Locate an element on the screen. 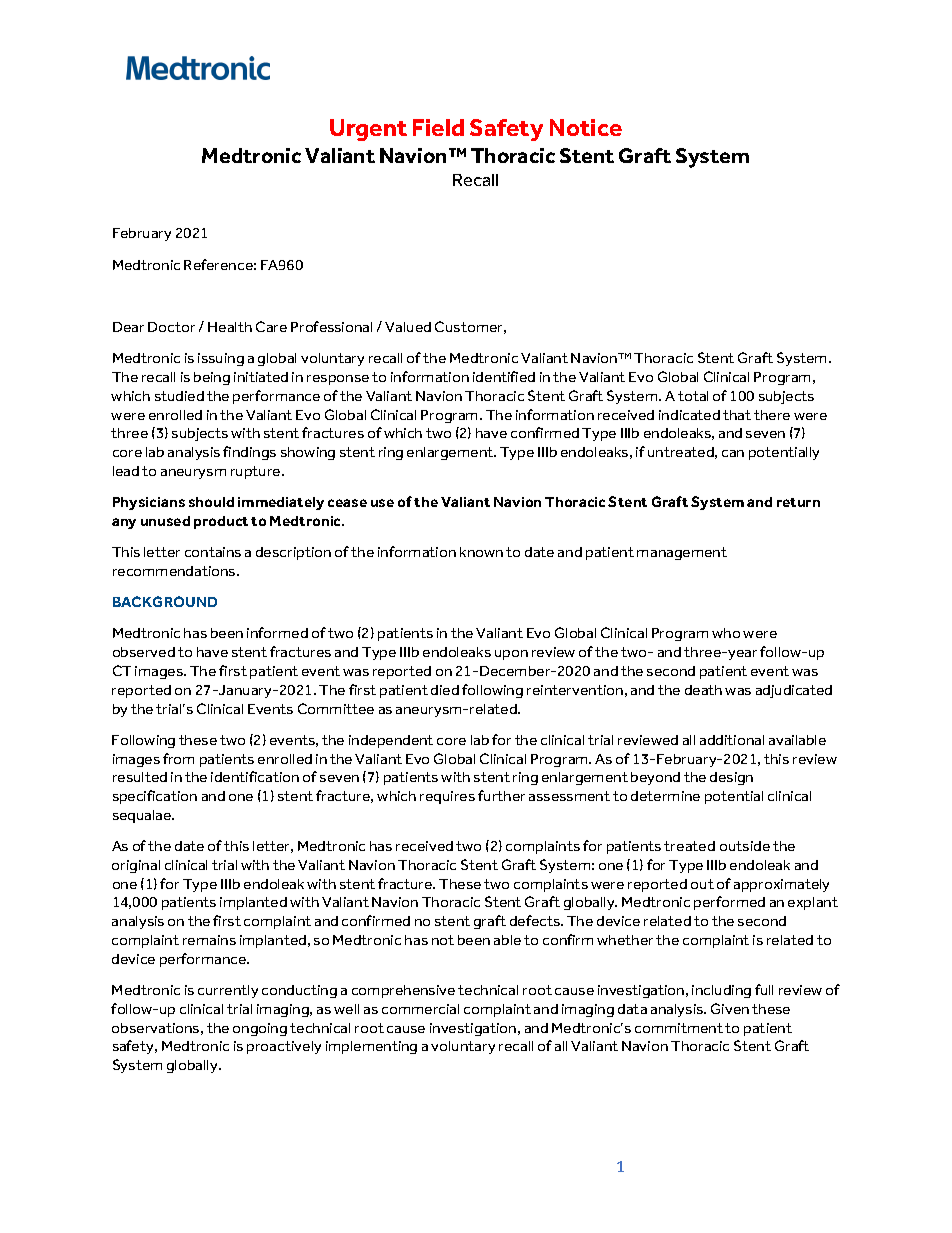  additional is located at coordinates (732, 740).
